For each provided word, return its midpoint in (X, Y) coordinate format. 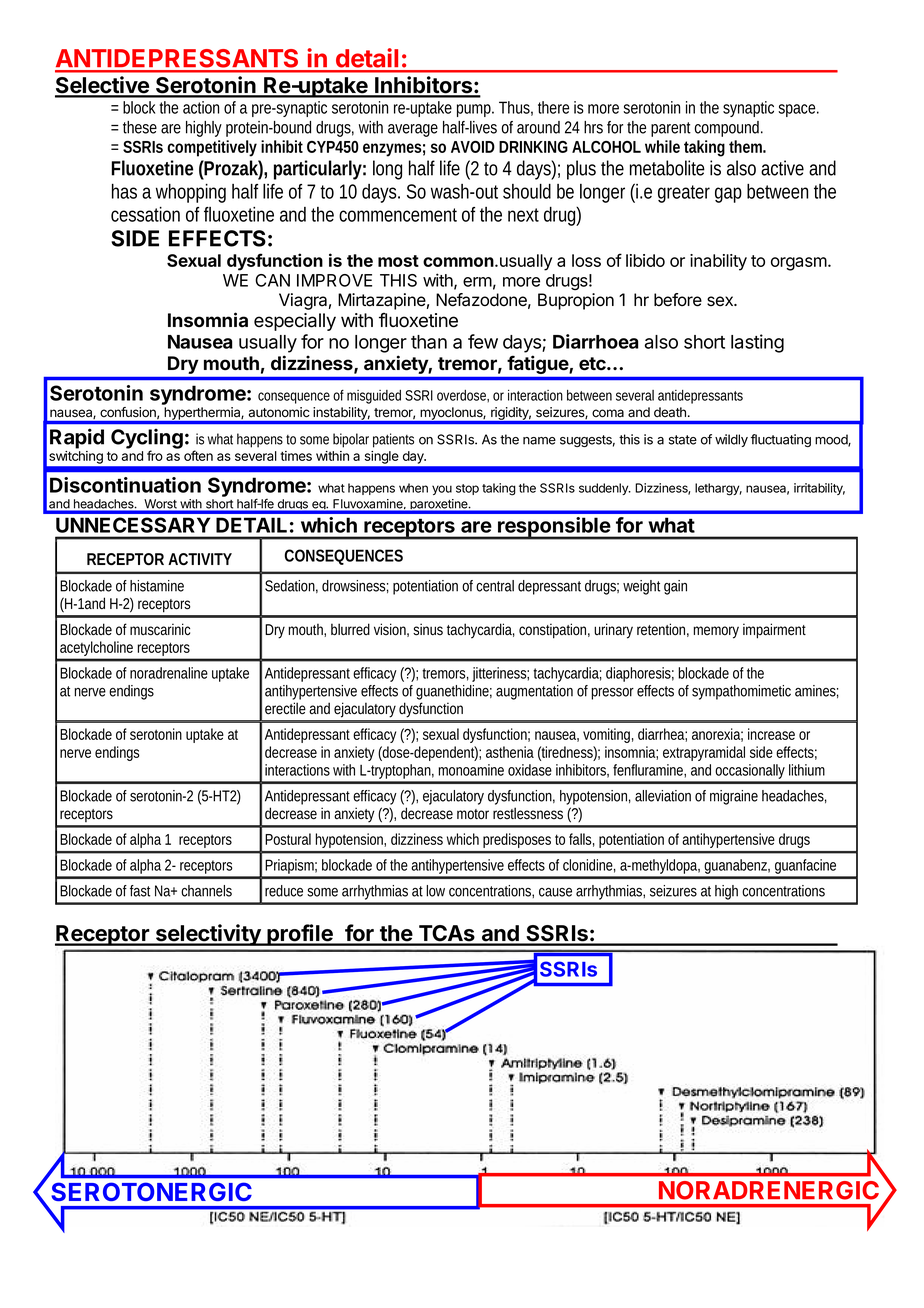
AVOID (473, 147)
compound (729, 129)
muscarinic (160, 629)
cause (555, 892)
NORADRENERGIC (769, 1190)
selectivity (208, 935)
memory (716, 632)
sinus (428, 629)
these (140, 127)
